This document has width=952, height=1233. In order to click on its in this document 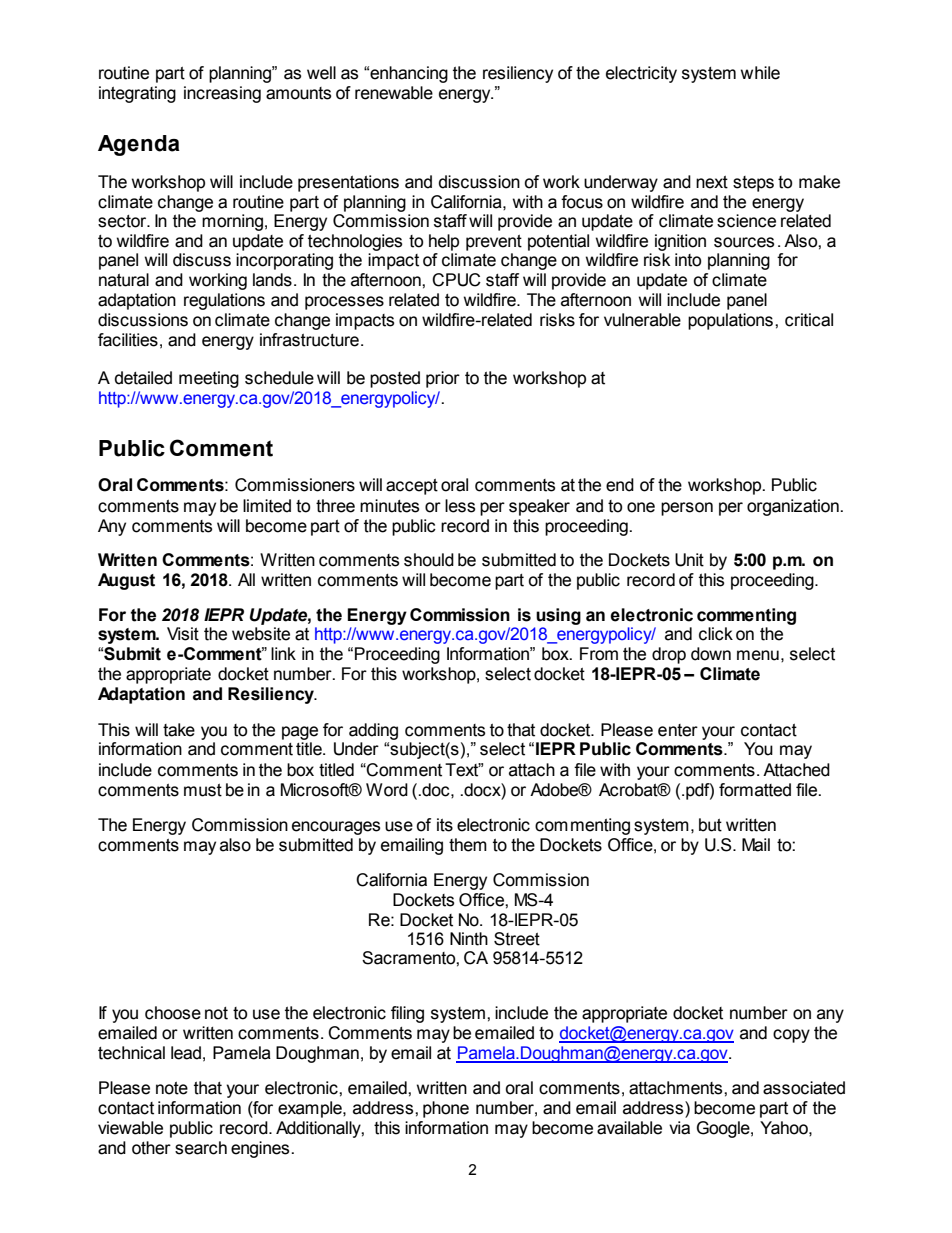, I will do `click(445, 825)`.
